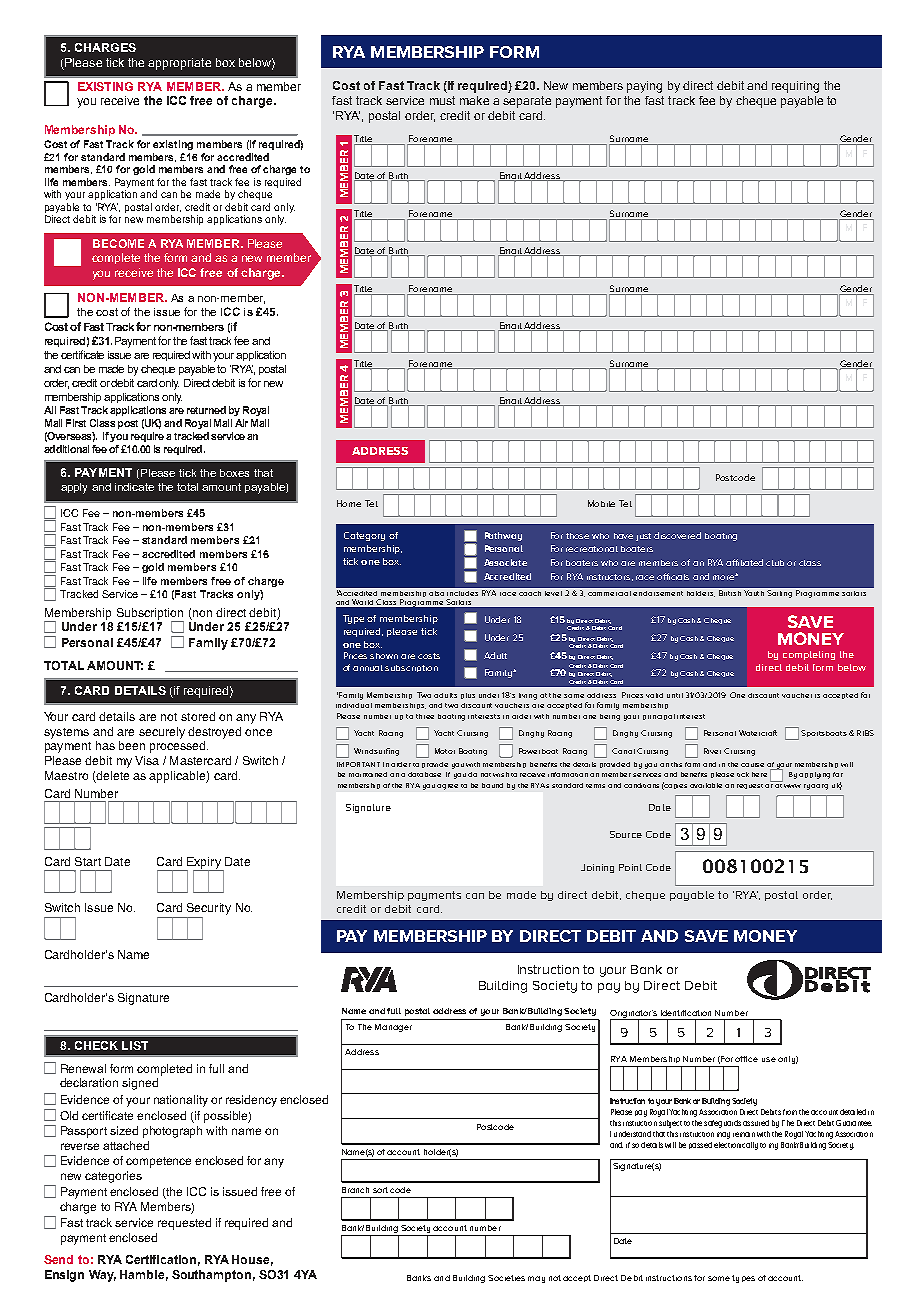 The height and width of the page is (1308, 924). Describe the element at coordinates (795, 87) in the page. I see `requiring` at that location.
